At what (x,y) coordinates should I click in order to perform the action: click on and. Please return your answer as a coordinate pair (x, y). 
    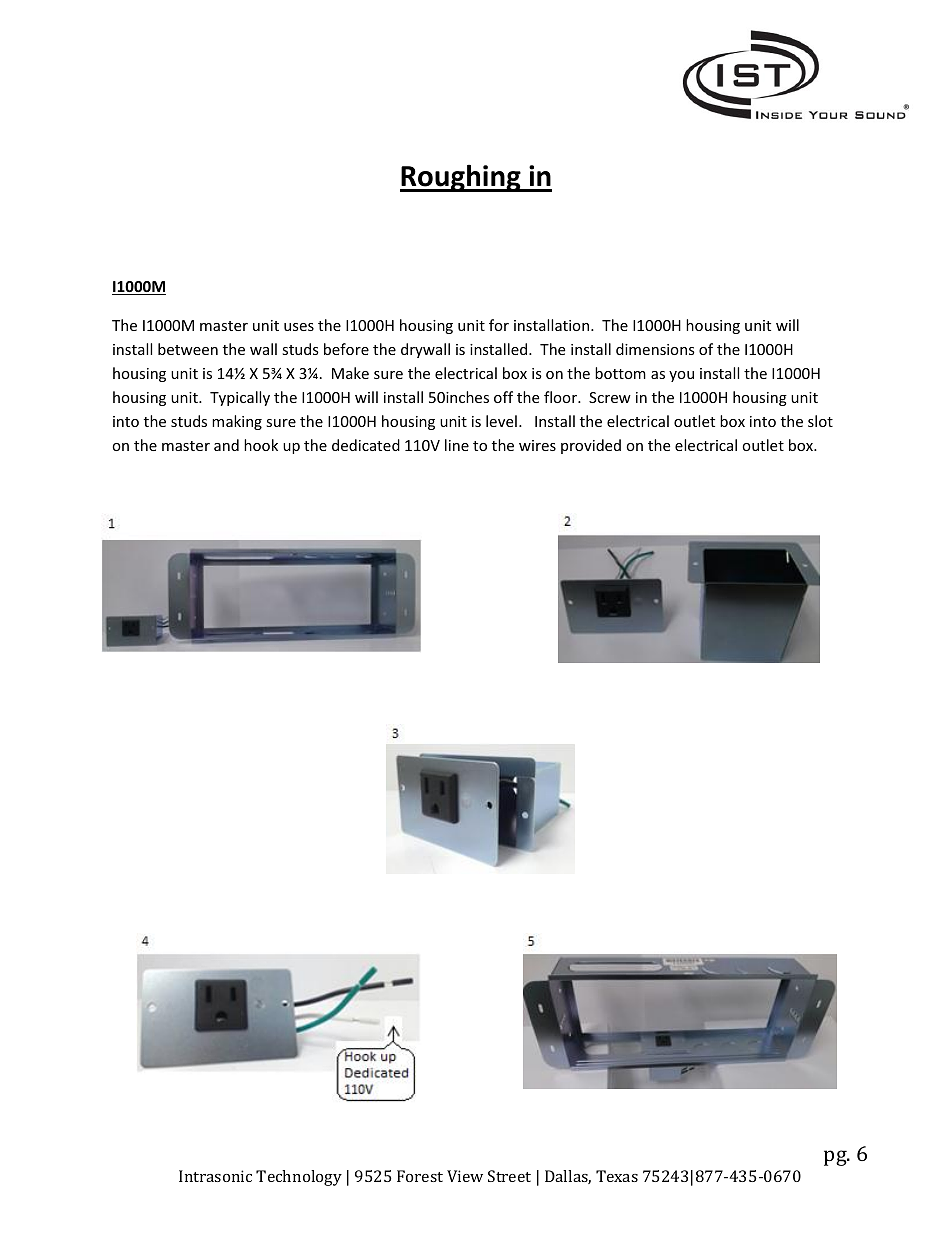
    Looking at the image, I should click on (226, 445).
